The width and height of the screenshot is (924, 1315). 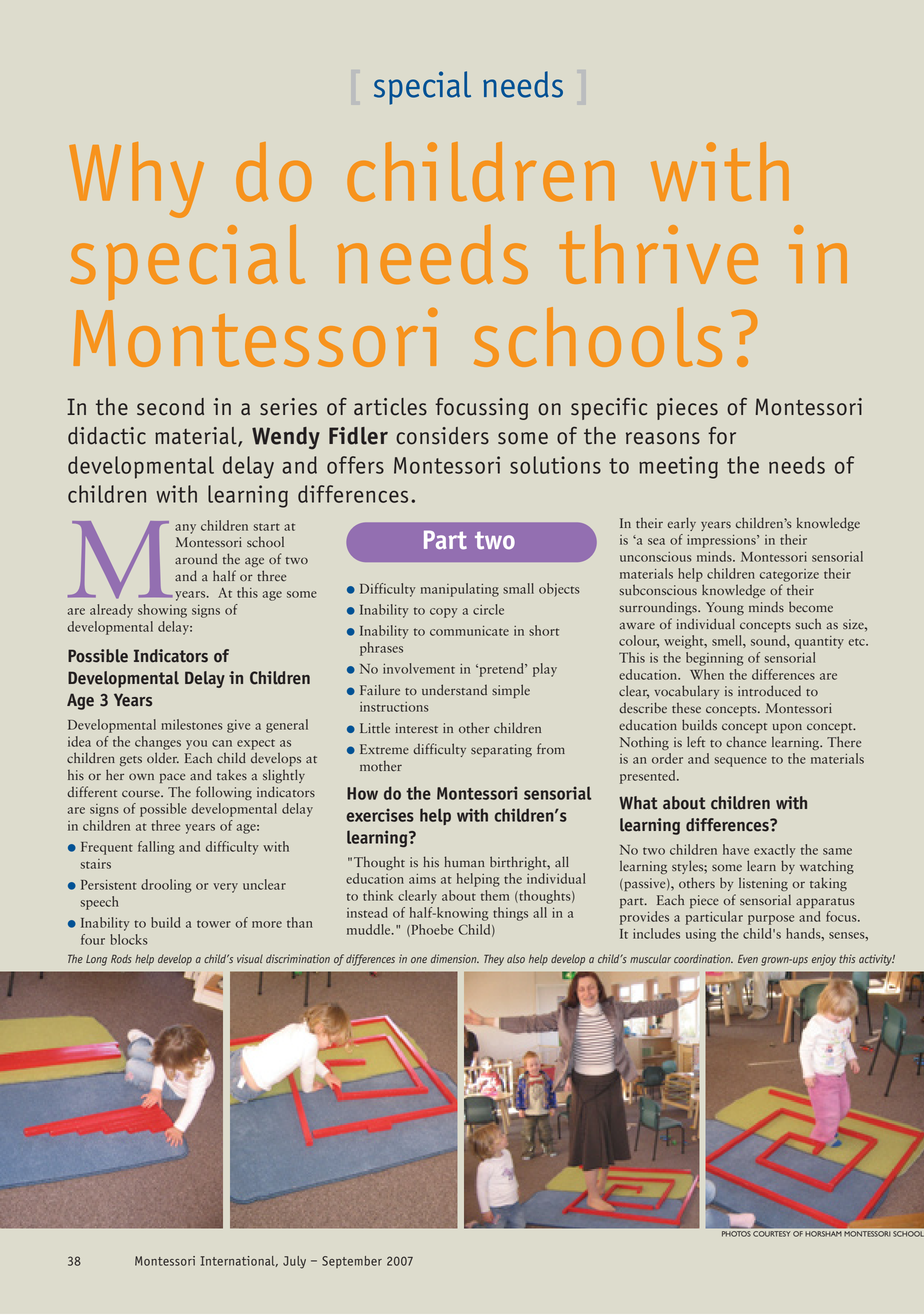 I want to click on considers, so click(x=442, y=436).
